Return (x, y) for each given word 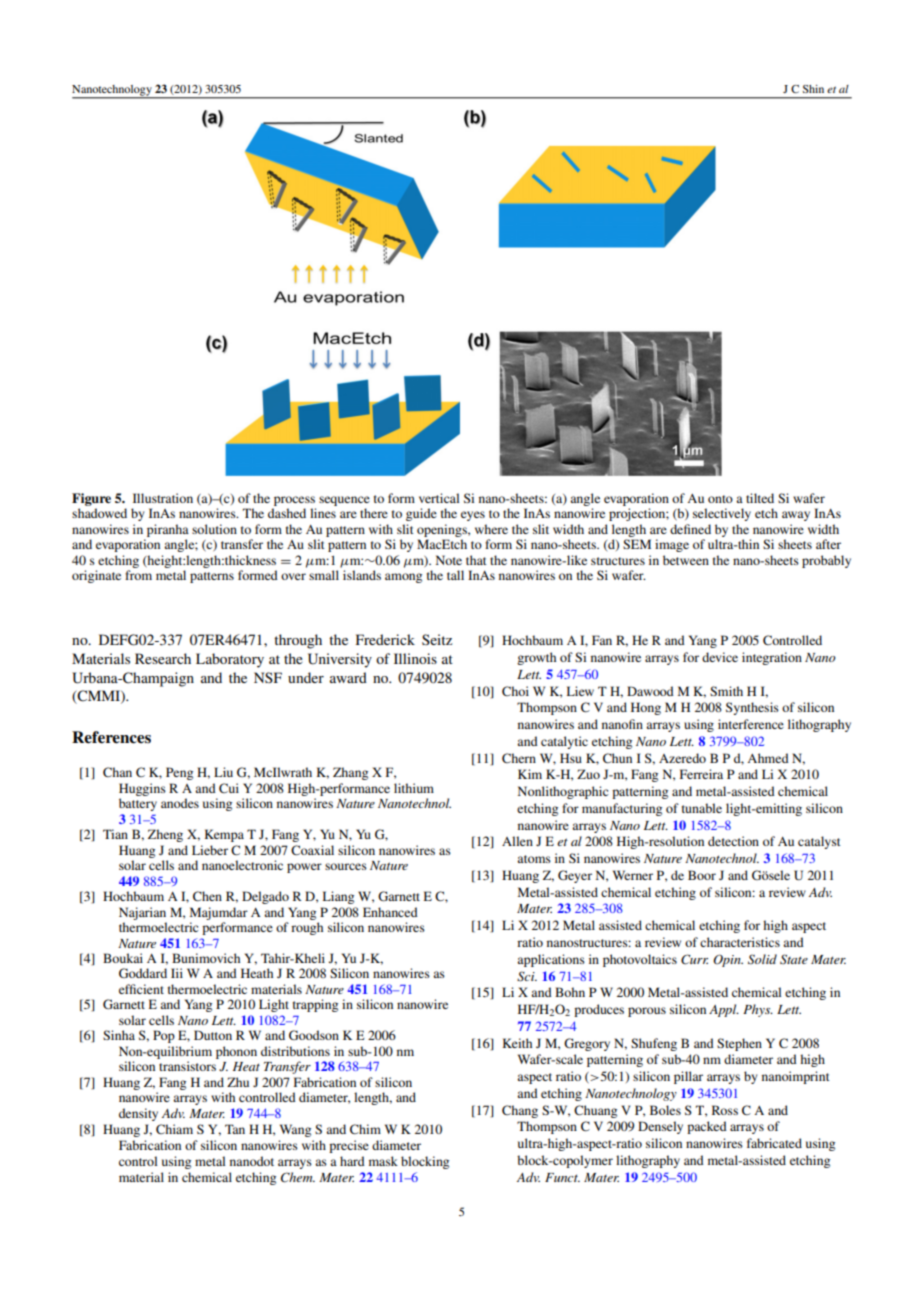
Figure (91, 499)
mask (383, 1161)
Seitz (437, 639)
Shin (813, 89)
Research (163, 658)
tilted (760, 498)
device (720, 657)
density (138, 1114)
